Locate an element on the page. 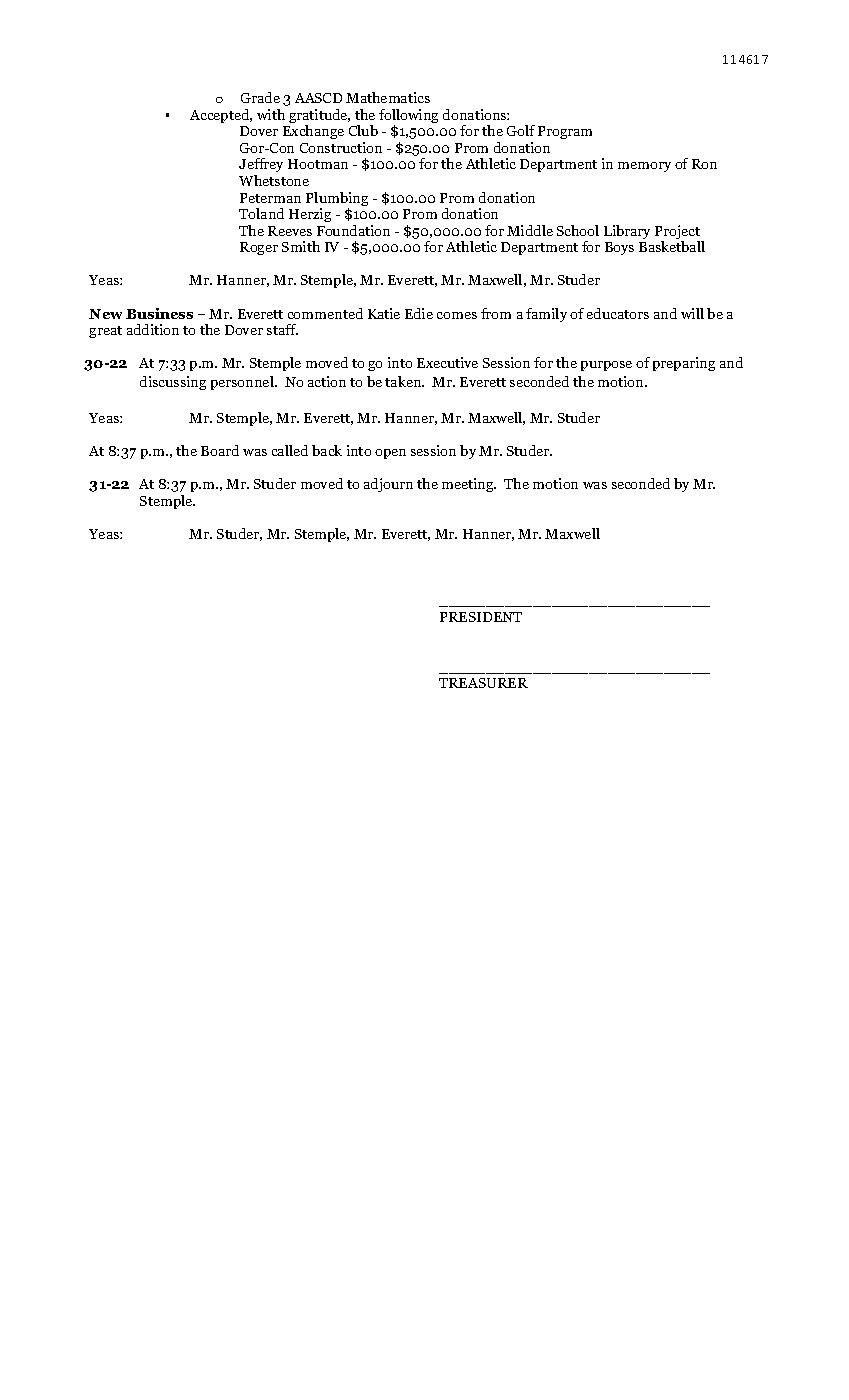  Foundation is located at coordinates (353, 230).
